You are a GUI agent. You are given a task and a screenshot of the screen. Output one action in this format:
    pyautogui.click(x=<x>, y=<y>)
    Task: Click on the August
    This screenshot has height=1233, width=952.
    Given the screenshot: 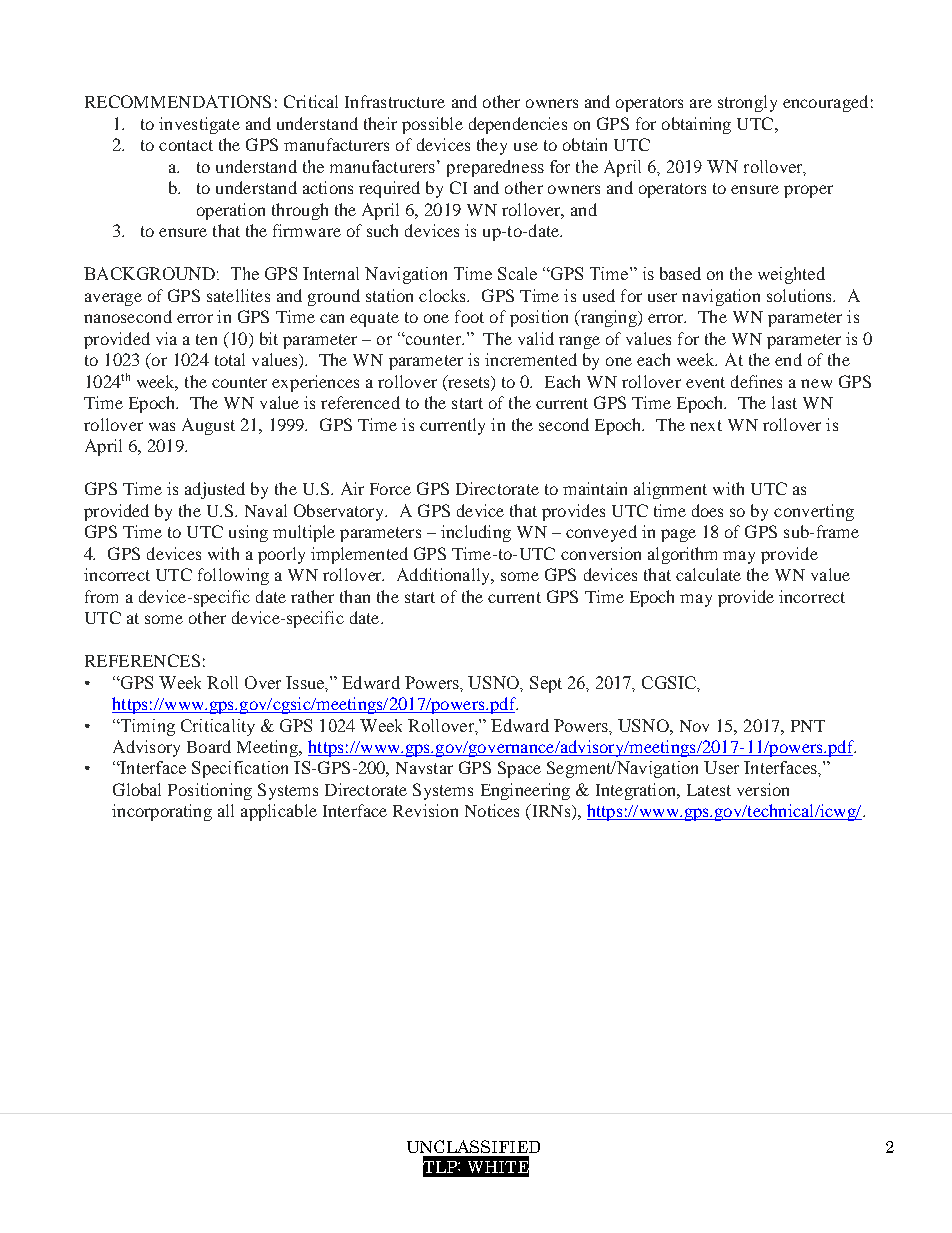 What is the action you would take?
    pyautogui.click(x=208, y=426)
